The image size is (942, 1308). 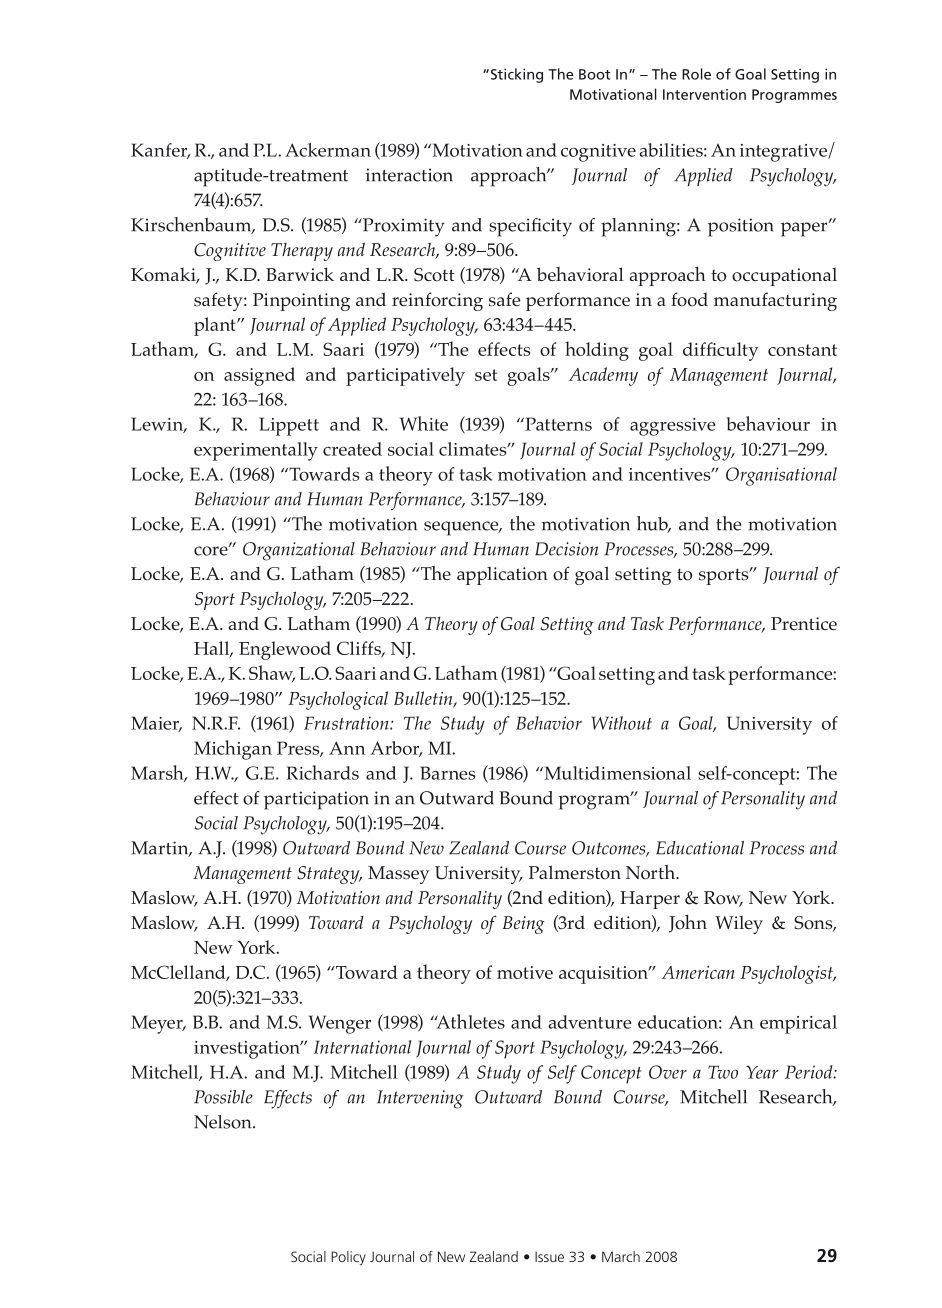 I want to click on Ackerman, so click(x=328, y=150).
